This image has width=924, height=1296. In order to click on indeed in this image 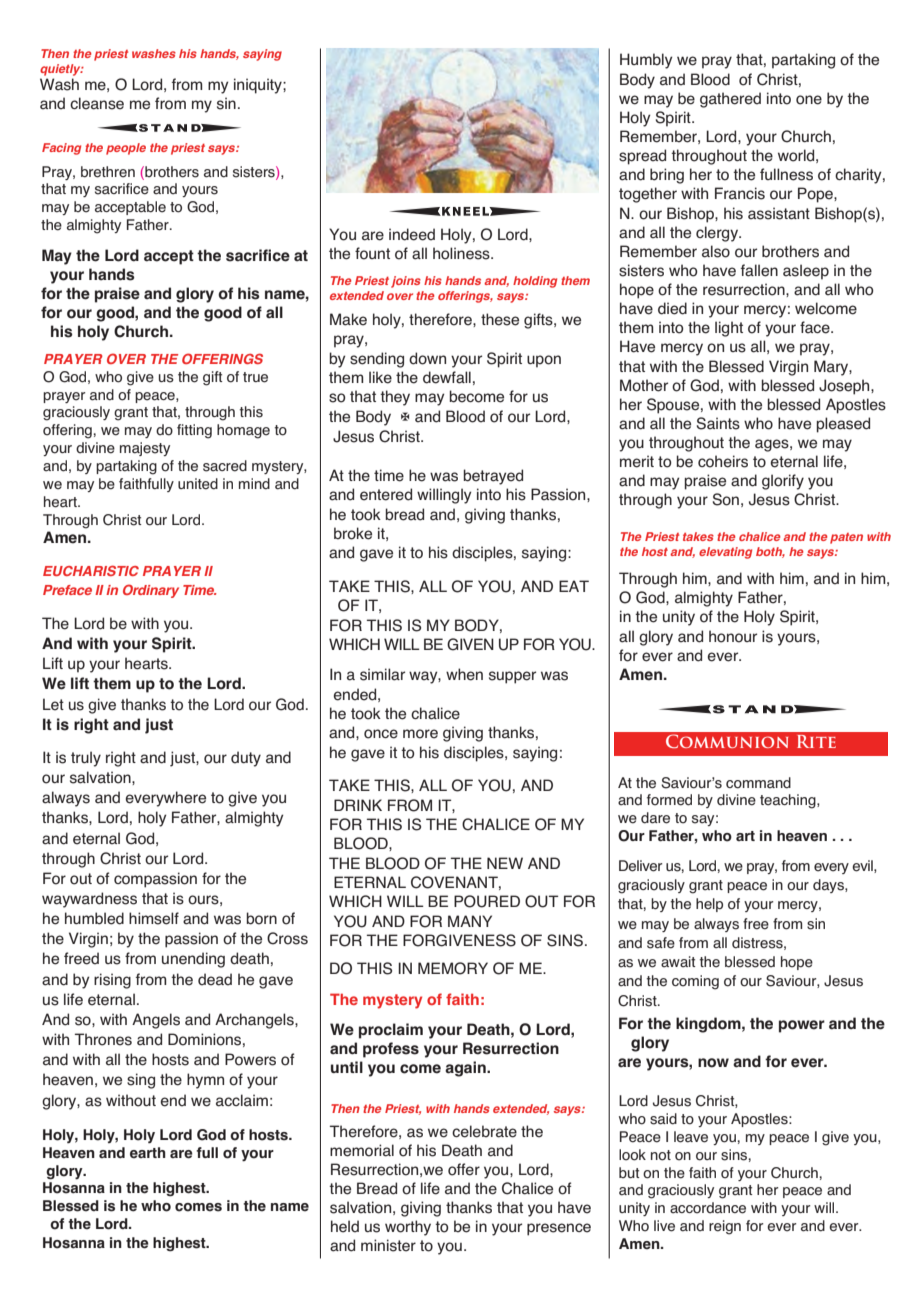, I will do `click(412, 234)`.
